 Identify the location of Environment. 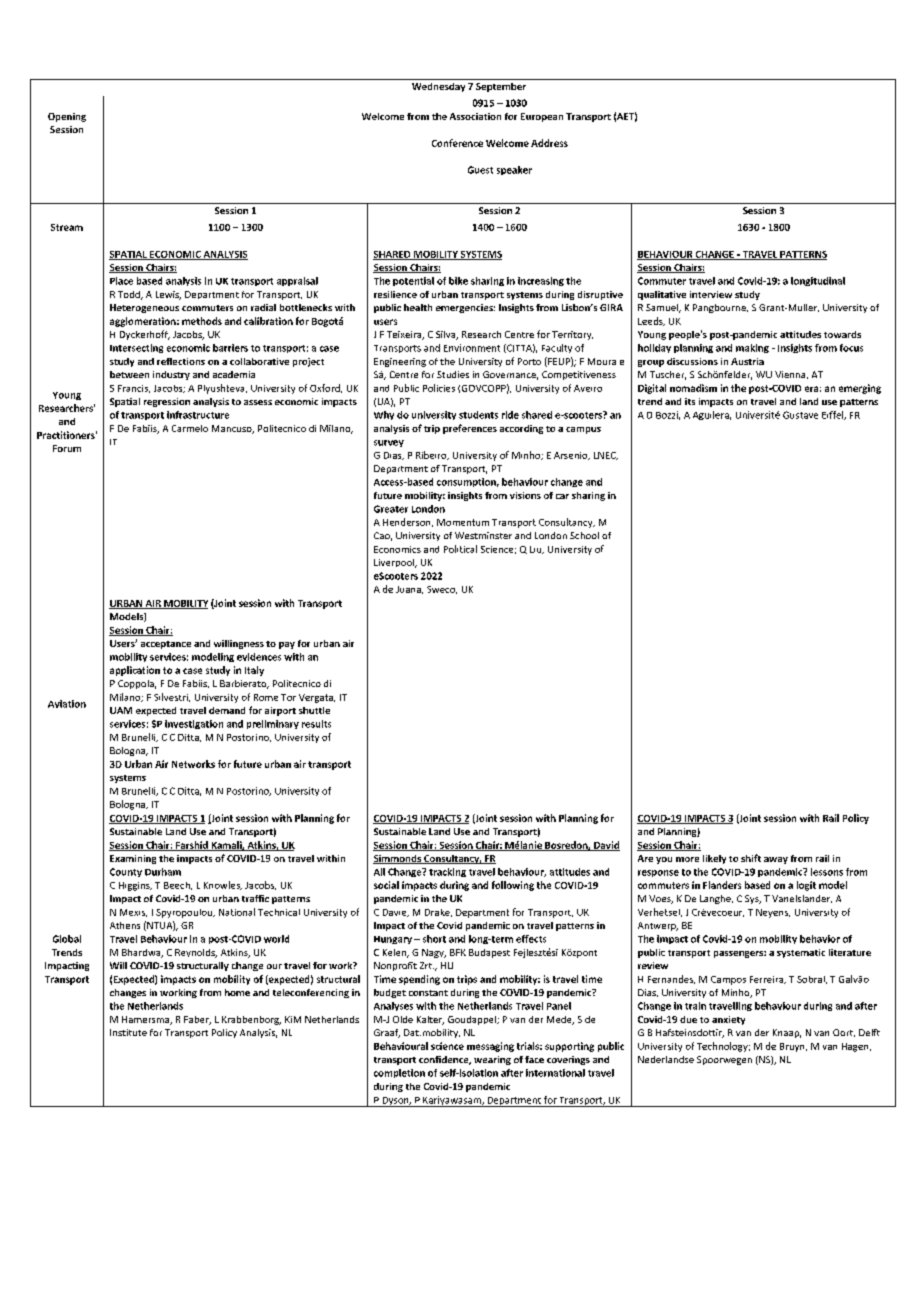
(472, 348).
